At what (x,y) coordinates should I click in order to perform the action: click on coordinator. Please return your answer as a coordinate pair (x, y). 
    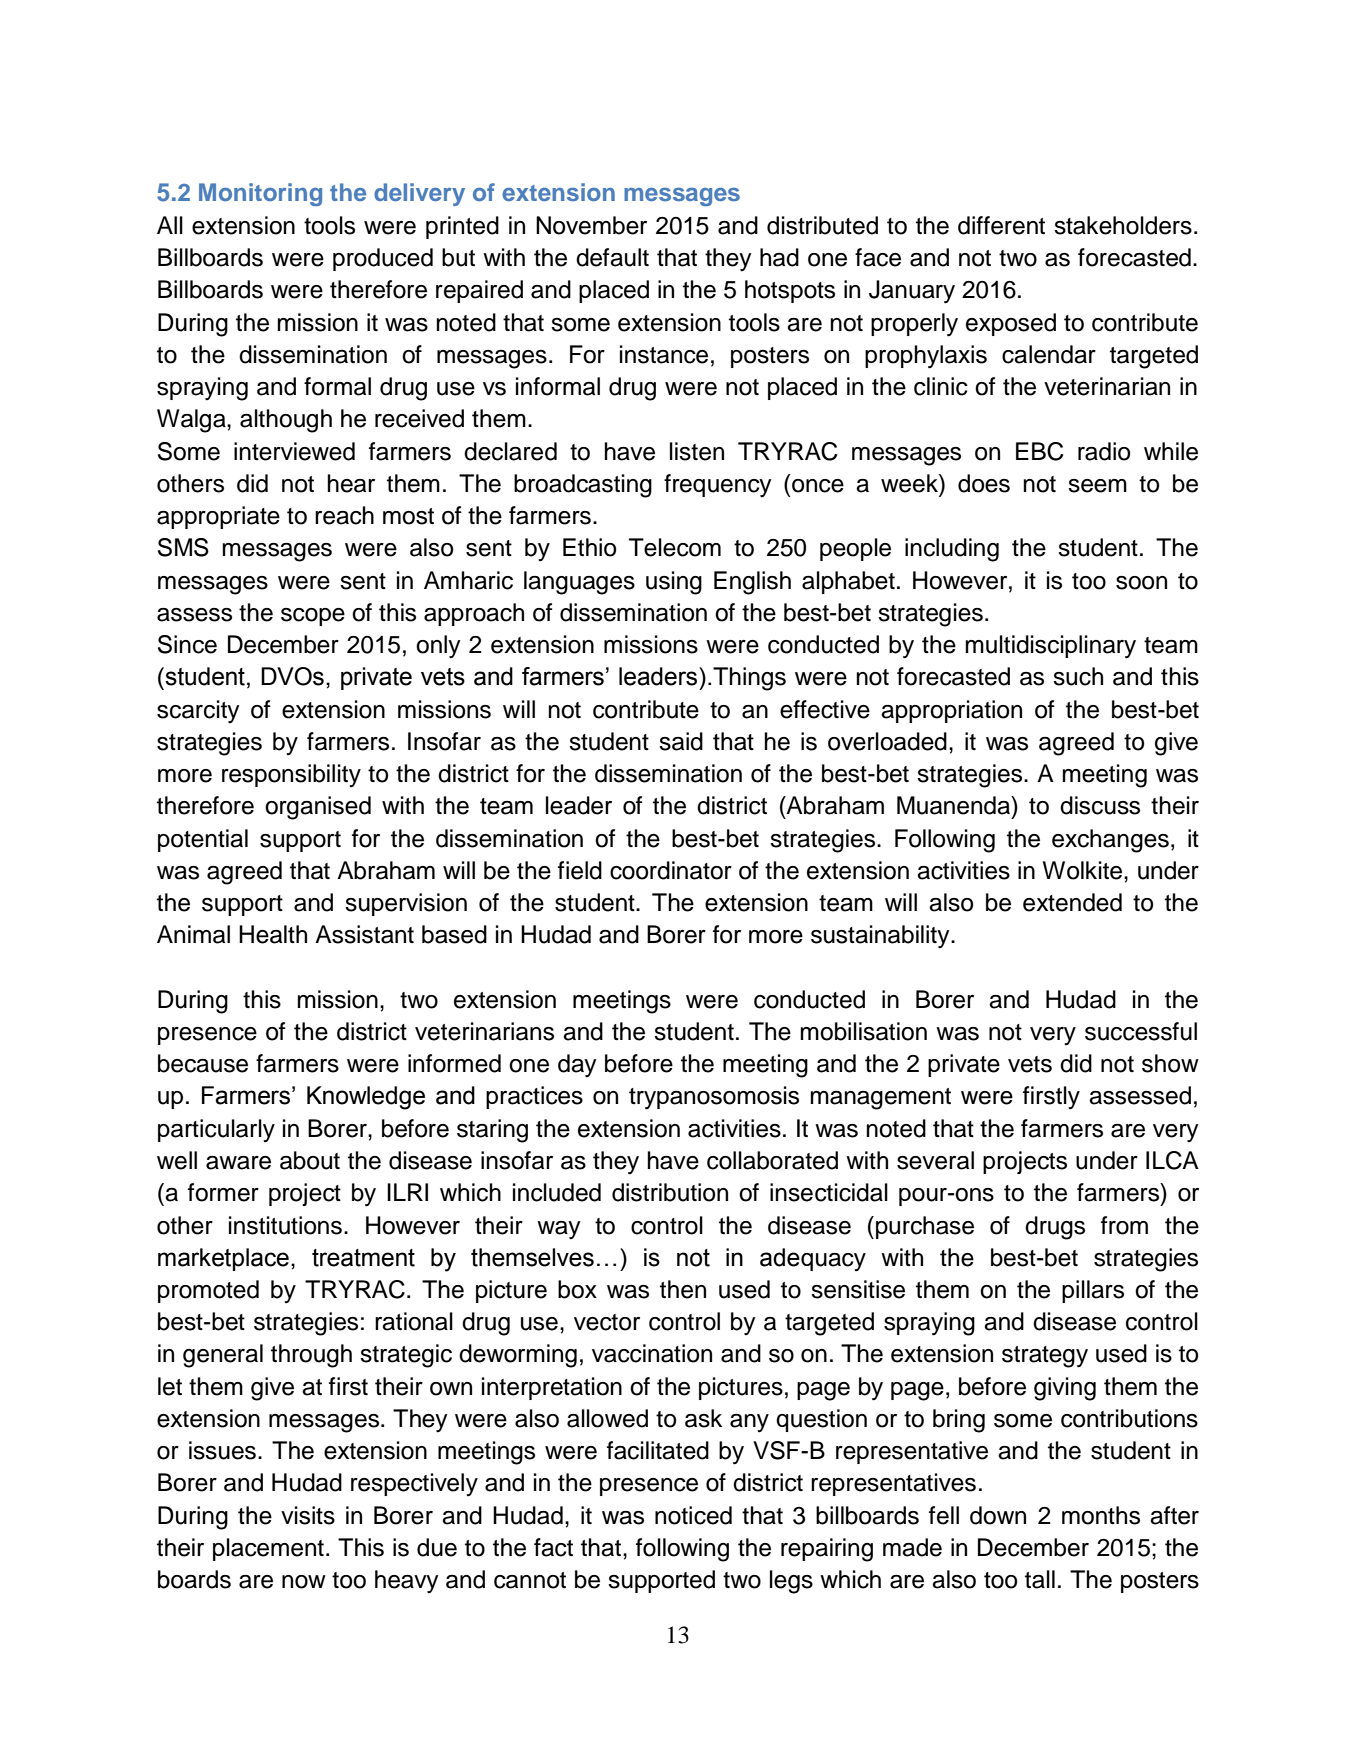
    Looking at the image, I should click on (671, 870).
